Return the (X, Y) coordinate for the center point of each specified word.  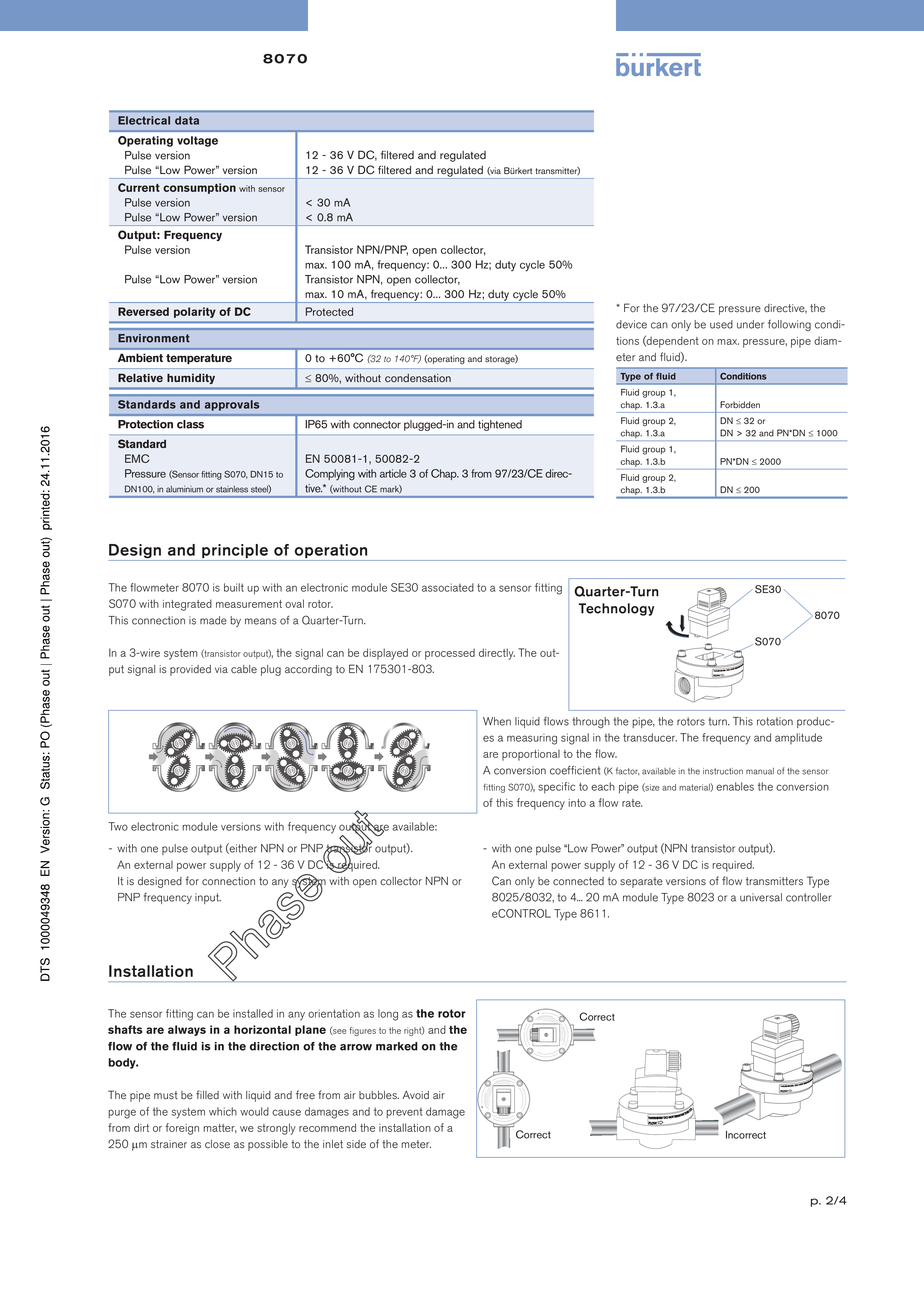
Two (118, 826)
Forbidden (740, 404)
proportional (531, 755)
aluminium (184, 489)
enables (735, 786)
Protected (329, 311)
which (223, 1111)
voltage (197, 141)
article (393, 473)
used (721, 324)
